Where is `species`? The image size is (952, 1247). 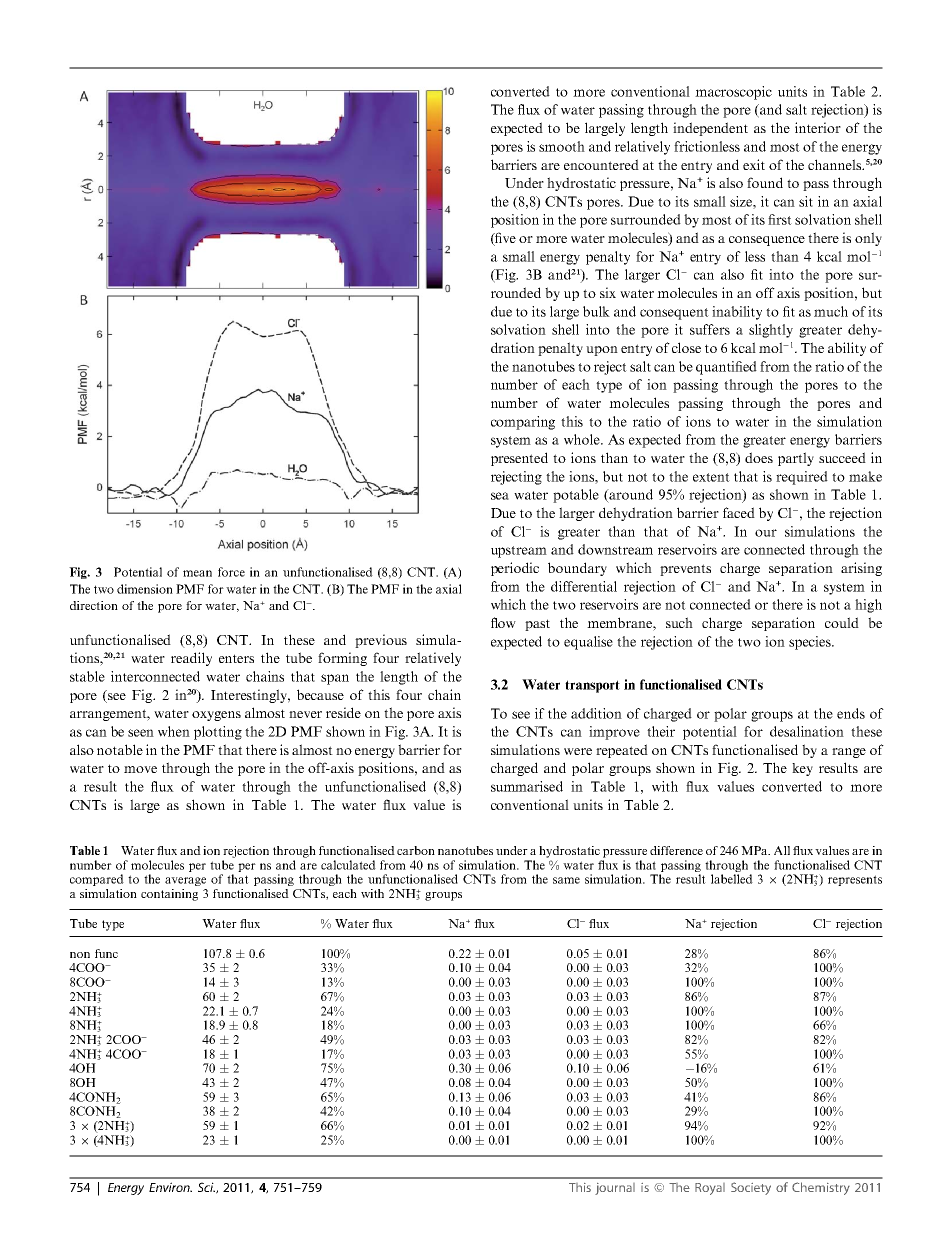
species is located at coordinates (811, 643).
